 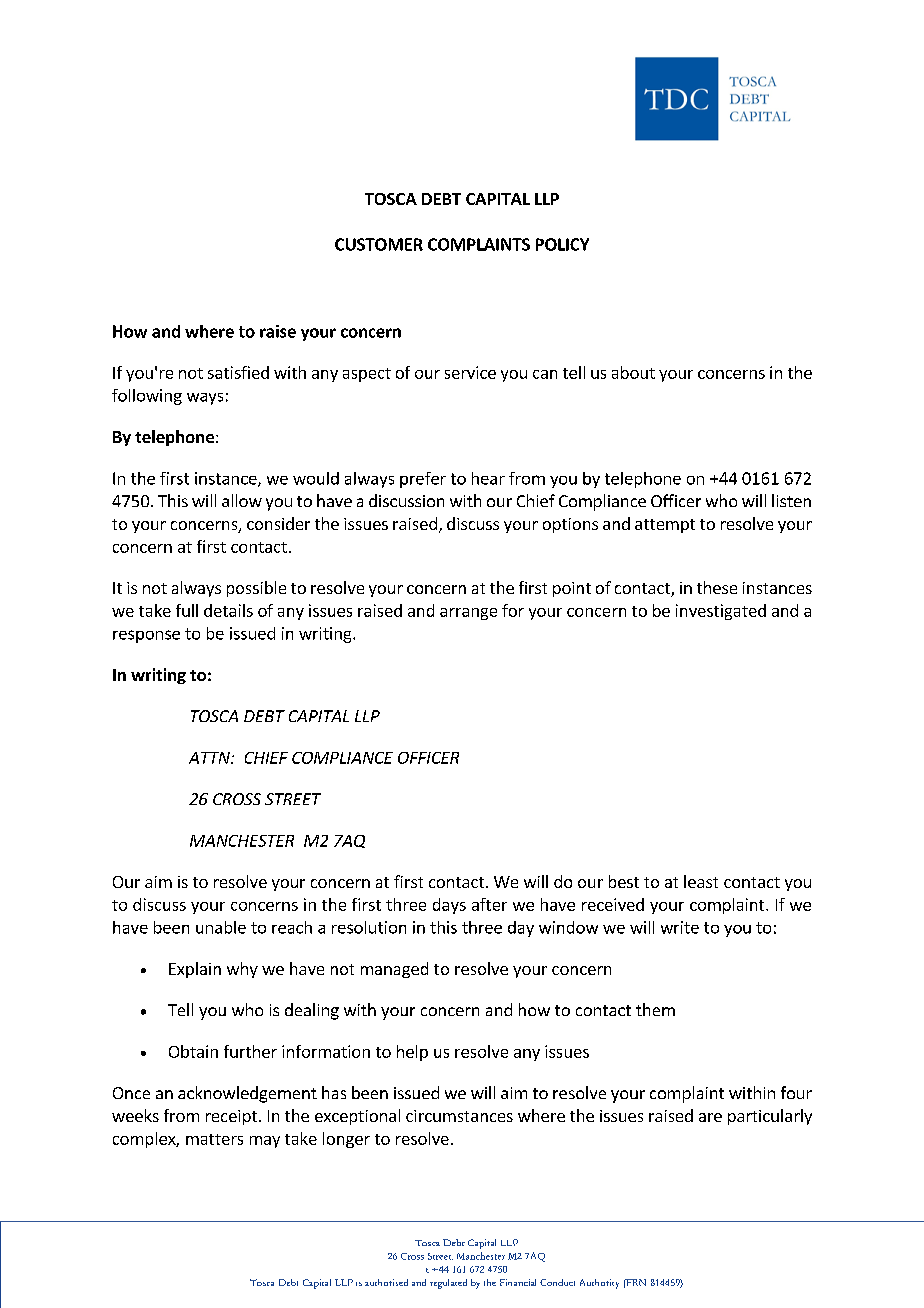 What do you see at coordinates (710, 1117) in the screenshot?
I see `are` at bounding box center [710, 1117].
